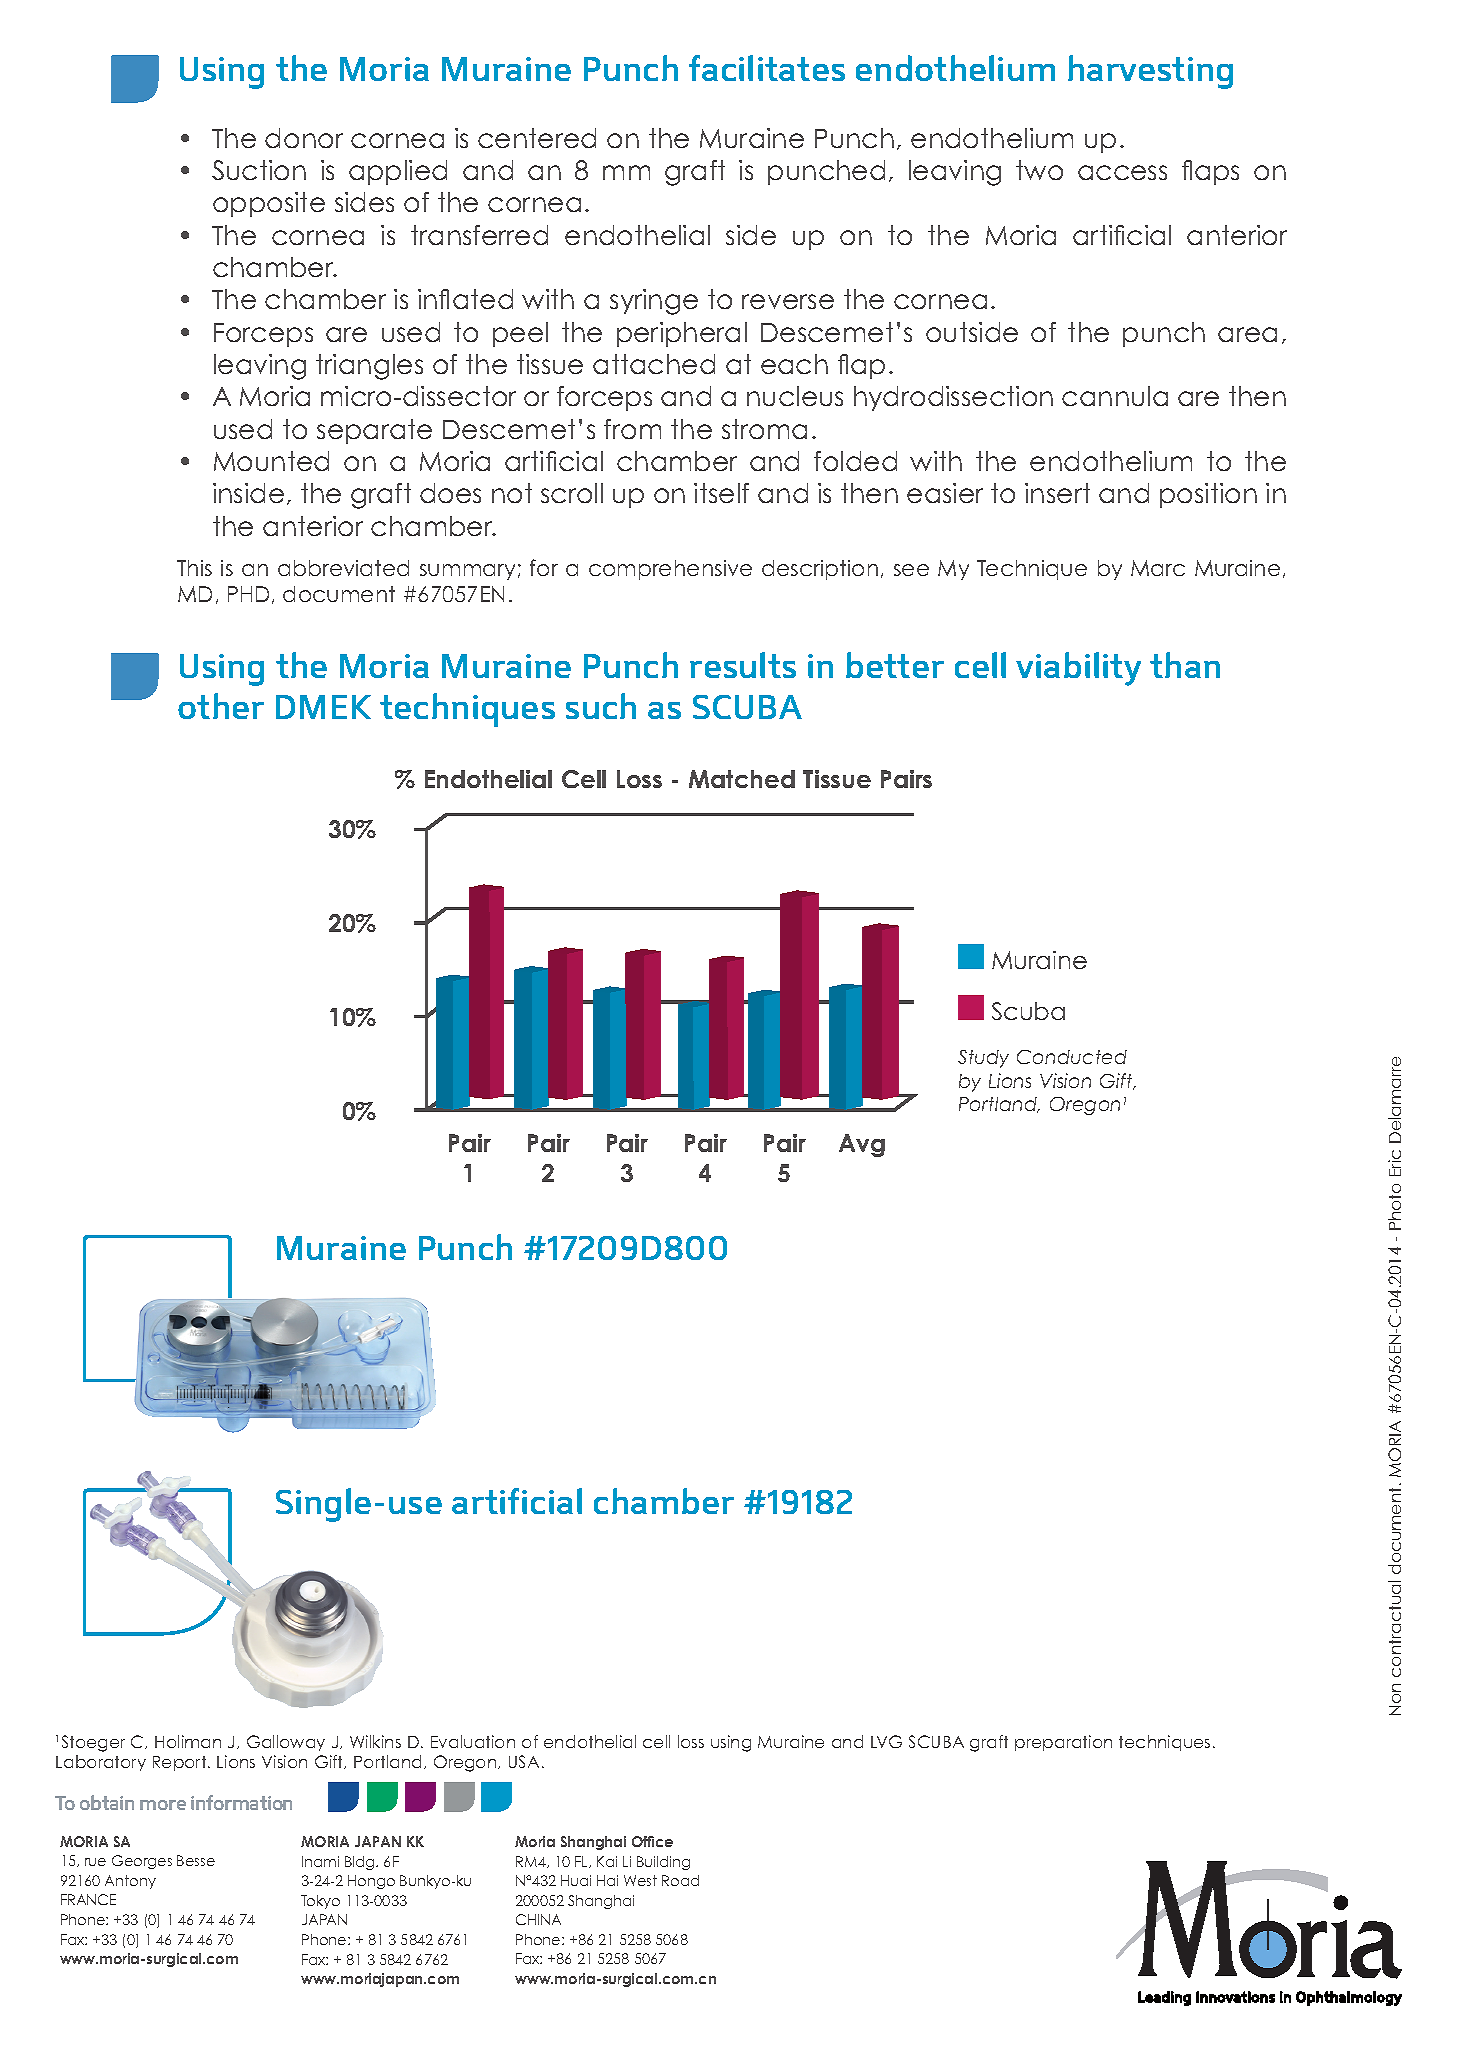 This screenshot has width=1457, height=2061. Describe the element at coordinates (259, 170) in the screenshot. I see `Suction` at that location.
